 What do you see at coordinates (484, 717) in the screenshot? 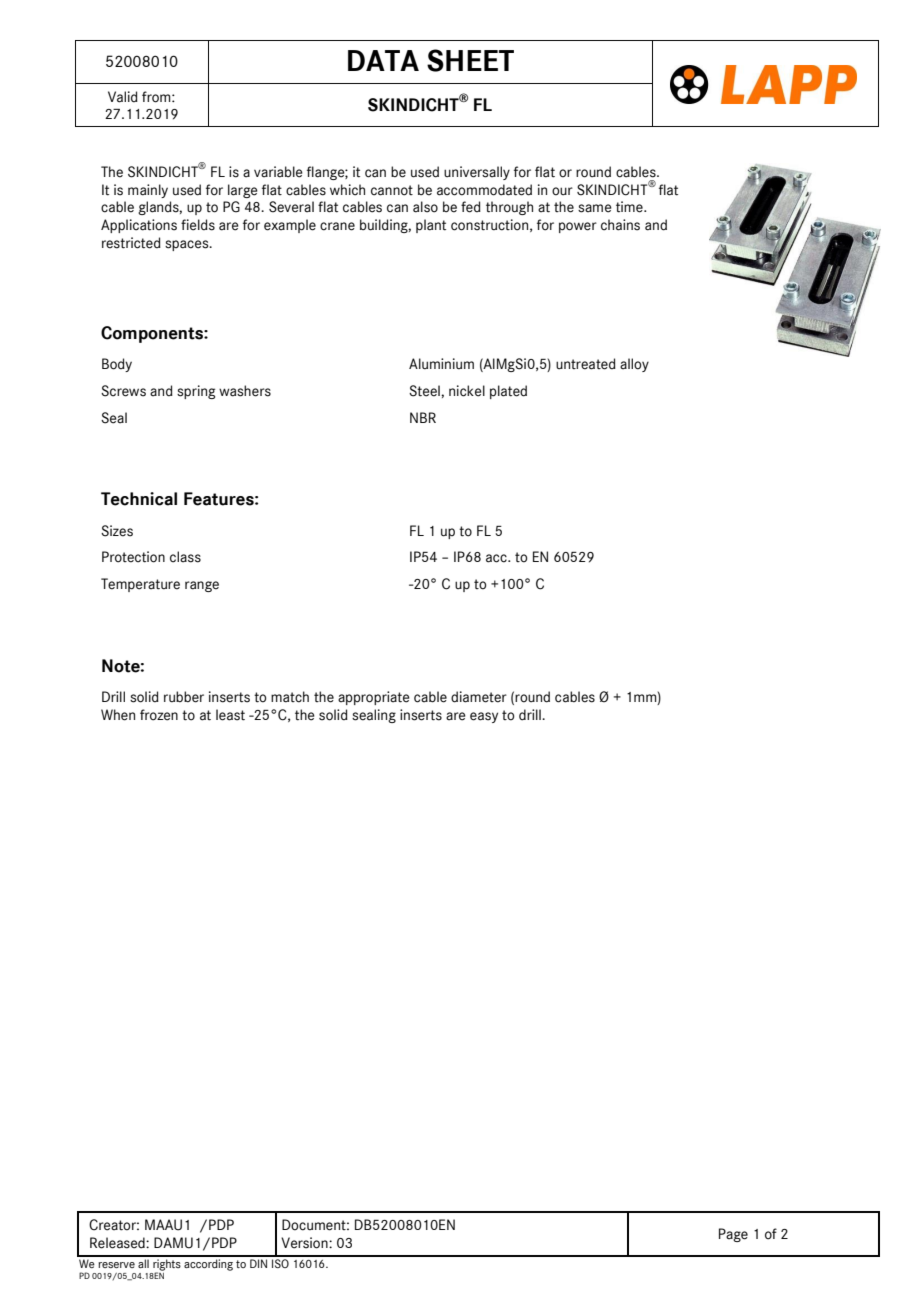
I see `easy` at bounding box center [484, 717].
